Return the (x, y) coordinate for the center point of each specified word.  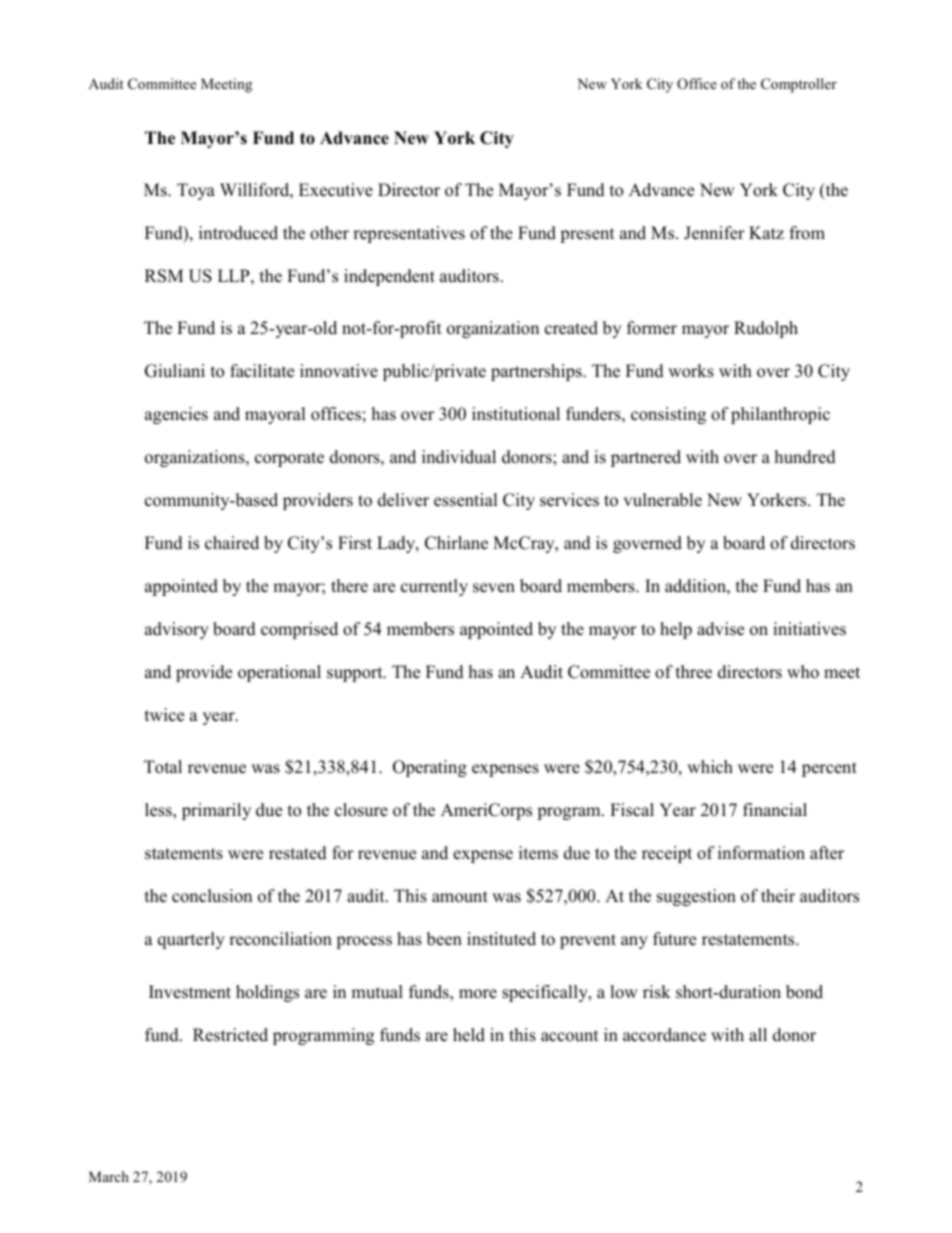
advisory (177, 630)
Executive (336, 190)
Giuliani (175, 371)
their (778, 896)
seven (494, 588)
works (691, 371)
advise (720, 629)
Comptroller (799, 85)
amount (460, 897)
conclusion (212, 896)
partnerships (537, 372)
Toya (196, 191)
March (109, 1176)
